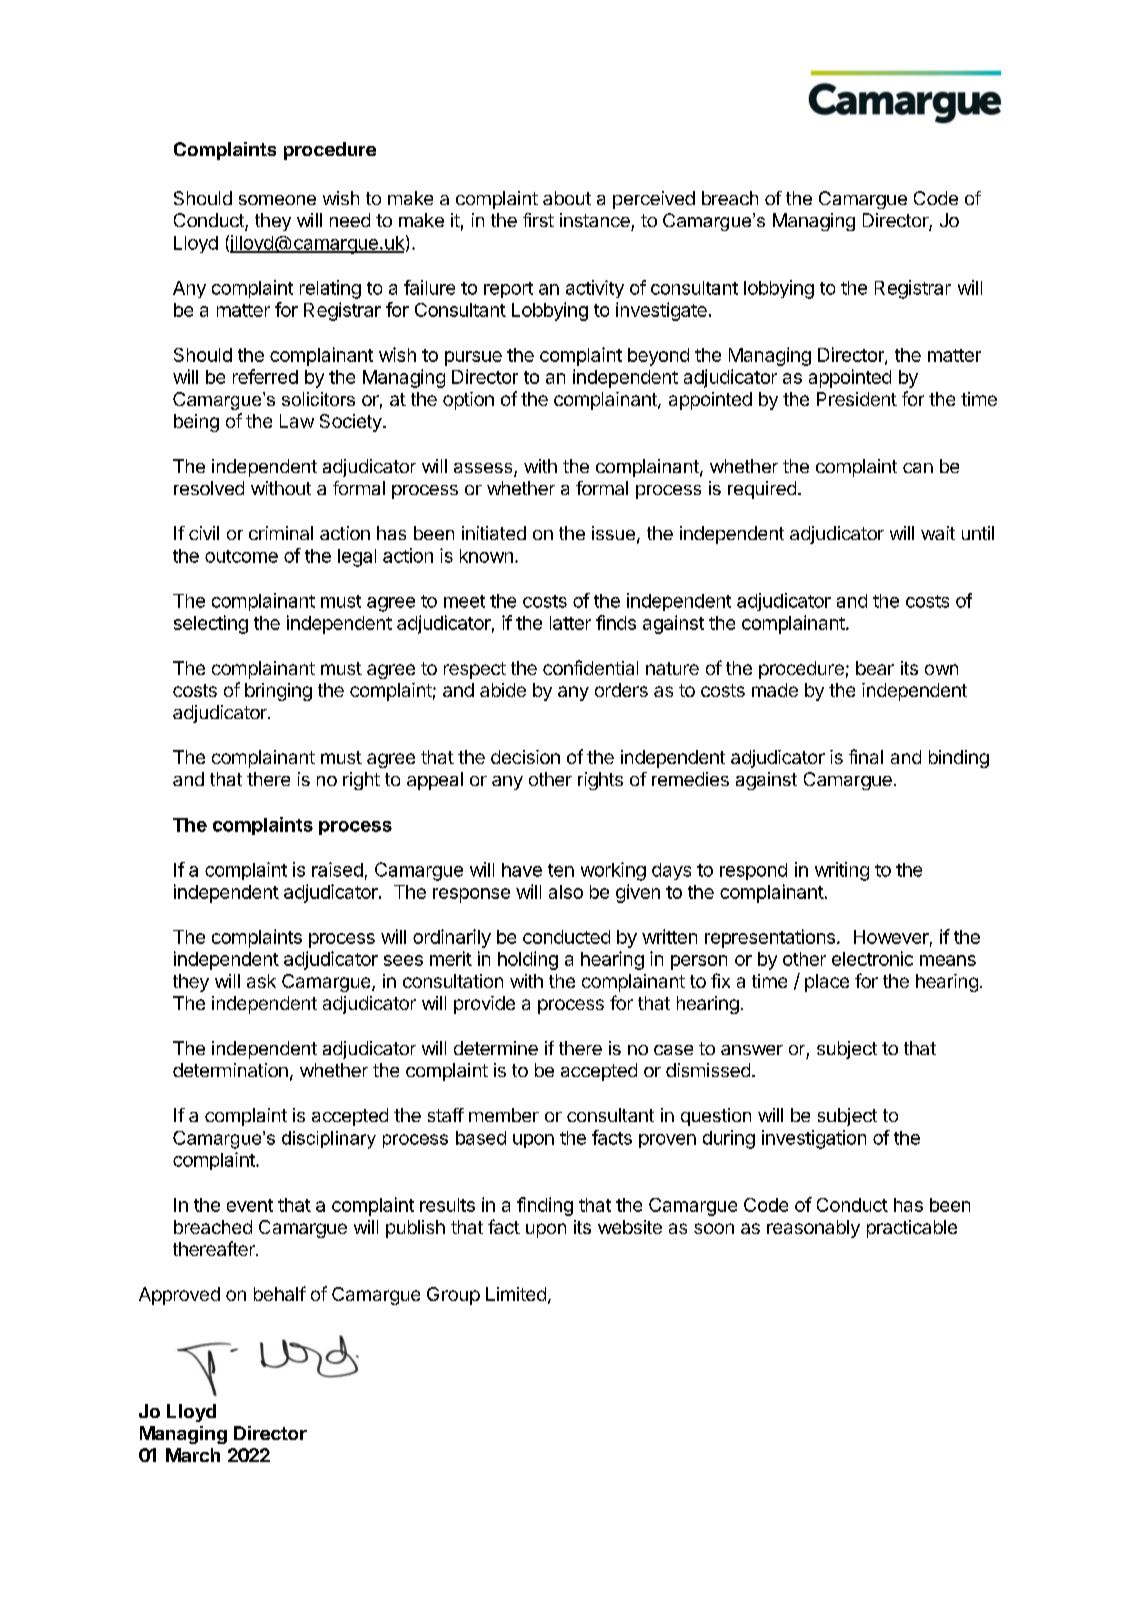  I want to click on ask, so click(261, 981).
